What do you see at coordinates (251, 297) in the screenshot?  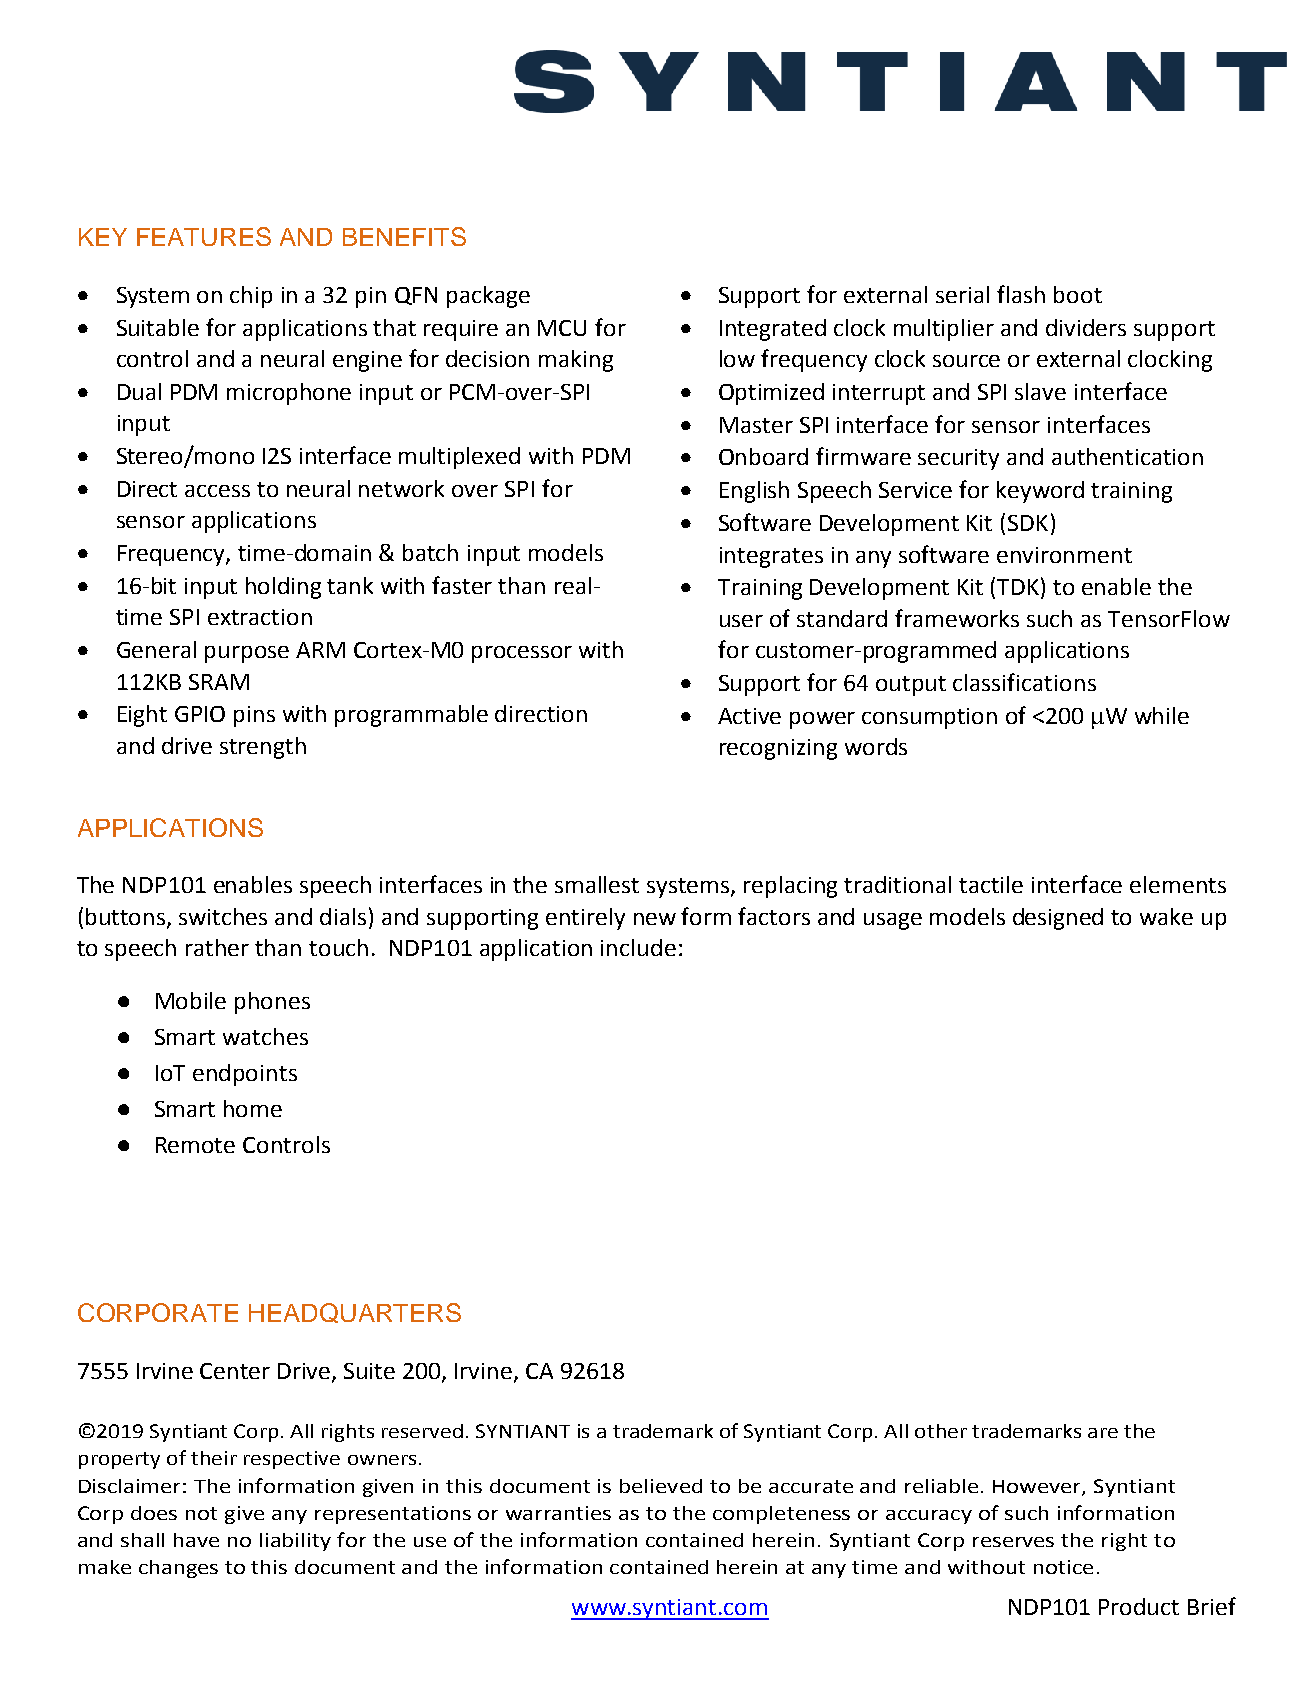 I see `chip` at bounding box center [251, 297].
